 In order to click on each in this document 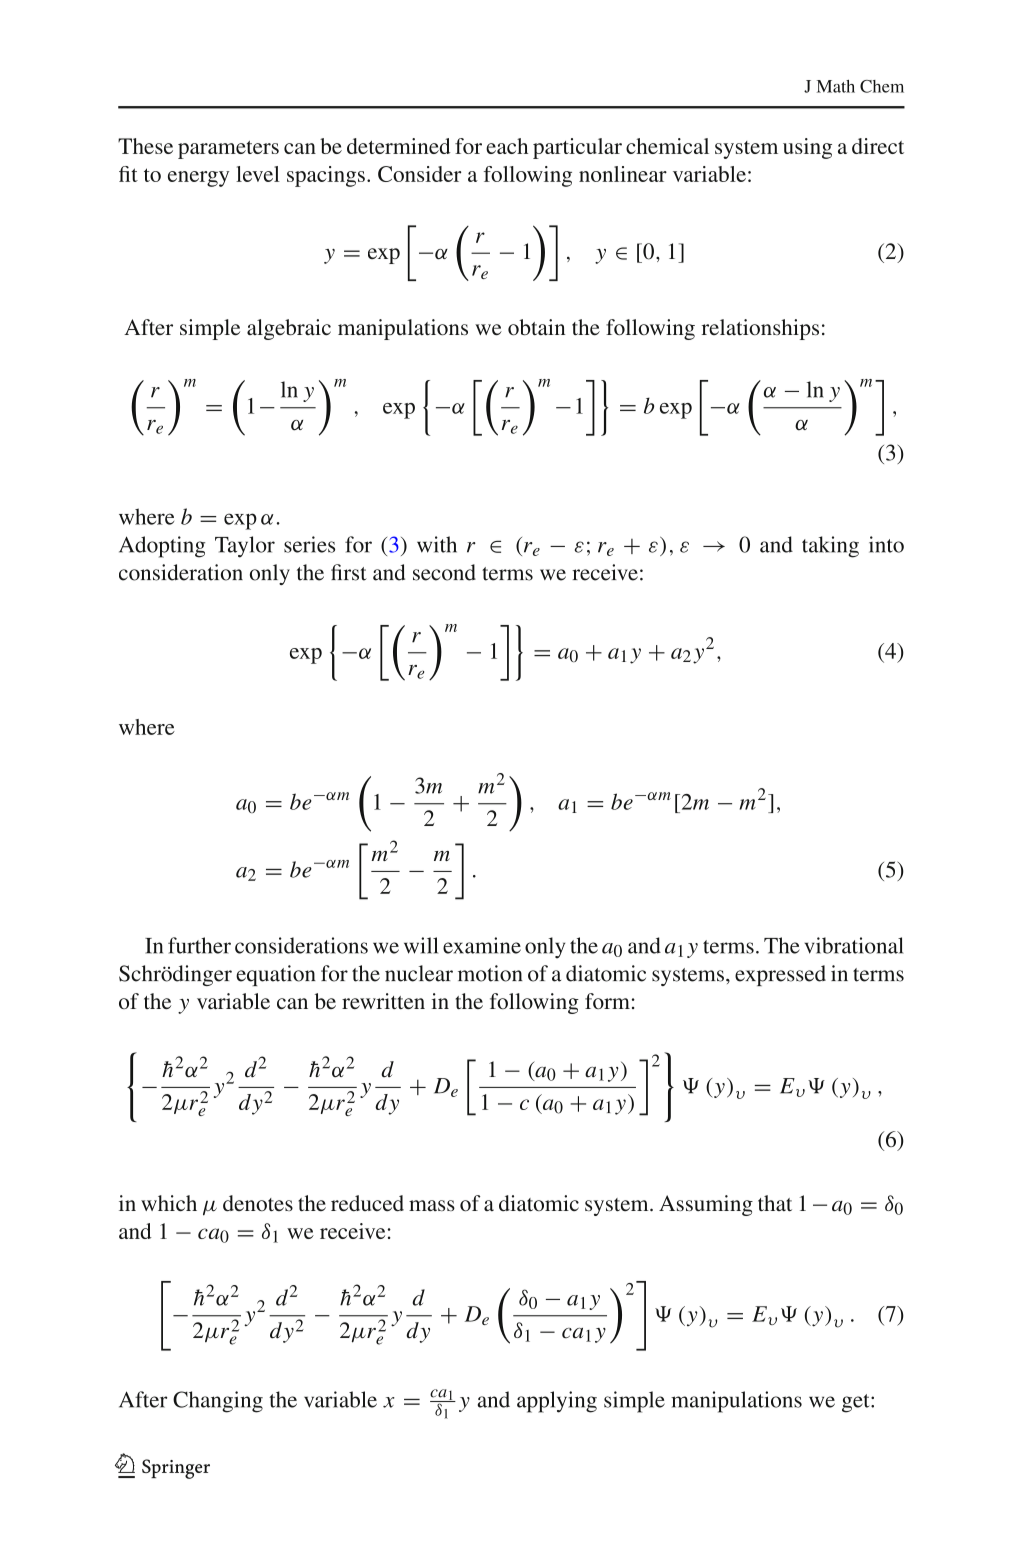, I will do `click(507, 146)`.
